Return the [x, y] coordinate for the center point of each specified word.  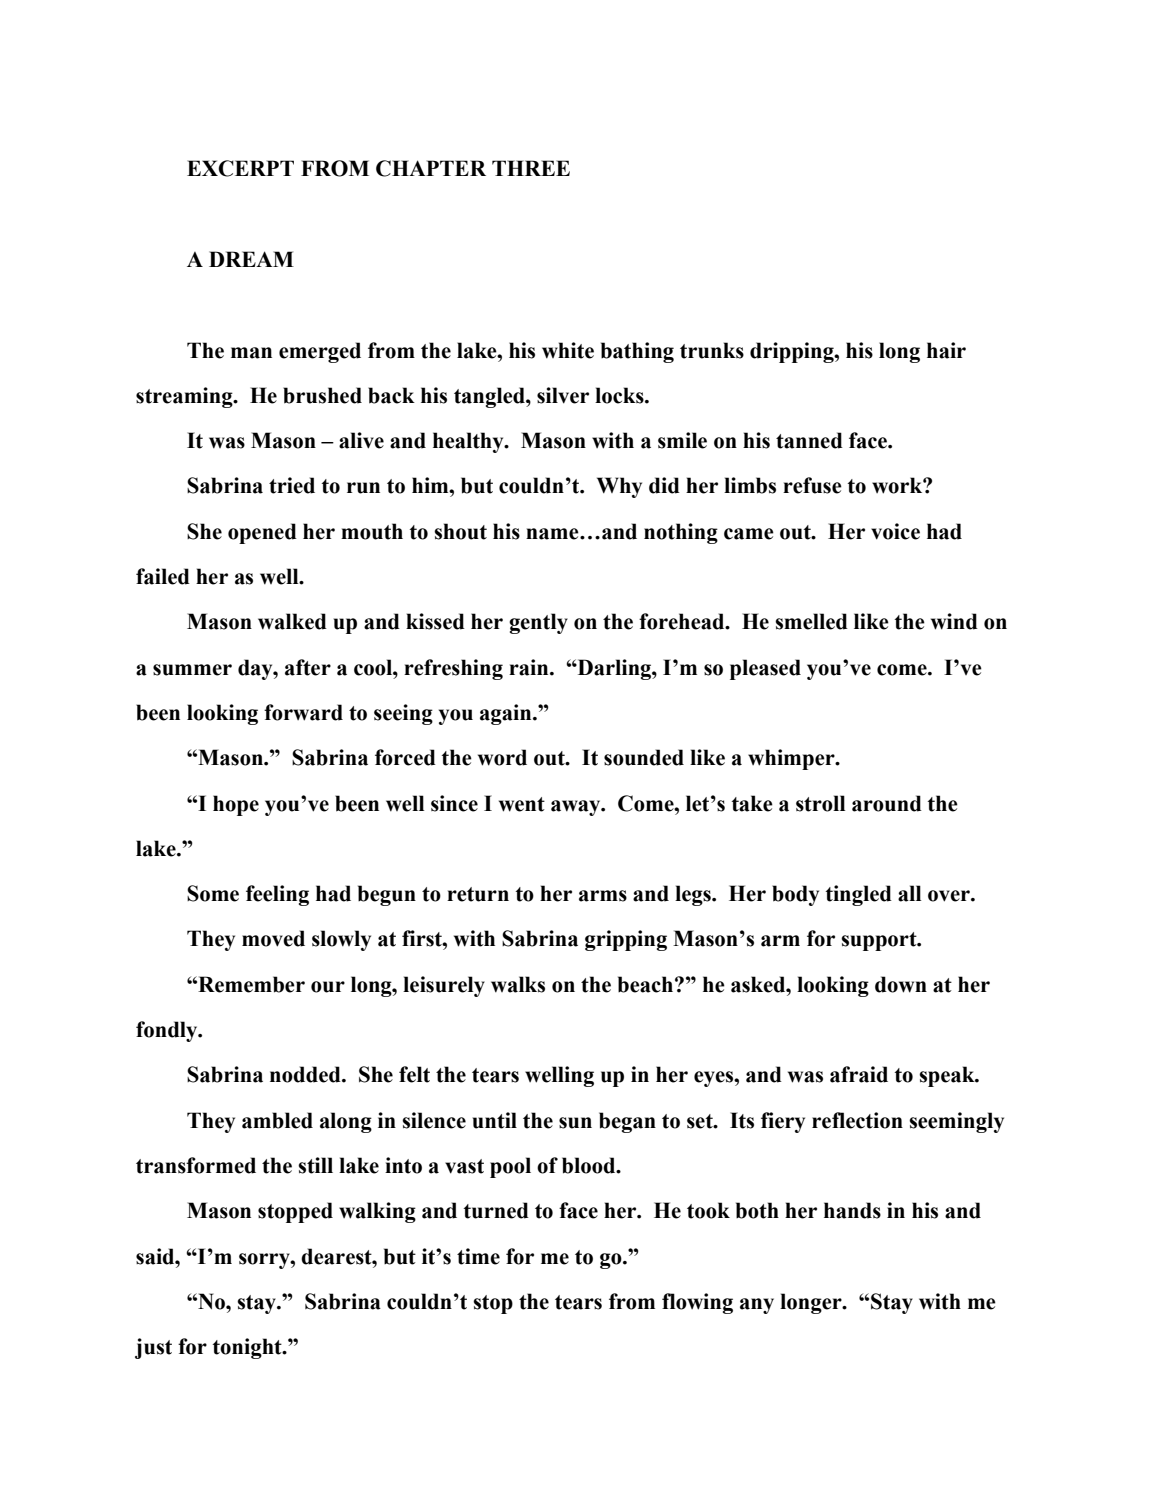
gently [538, 623]
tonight [248, 1348]
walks [518, 984]
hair [946, 350]
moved [273, 938]
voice [895, 531]
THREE [531, 168]
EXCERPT [240, 168]
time [478, 1256]
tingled [859, 895]
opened [262, 533]
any [757, 1306]
